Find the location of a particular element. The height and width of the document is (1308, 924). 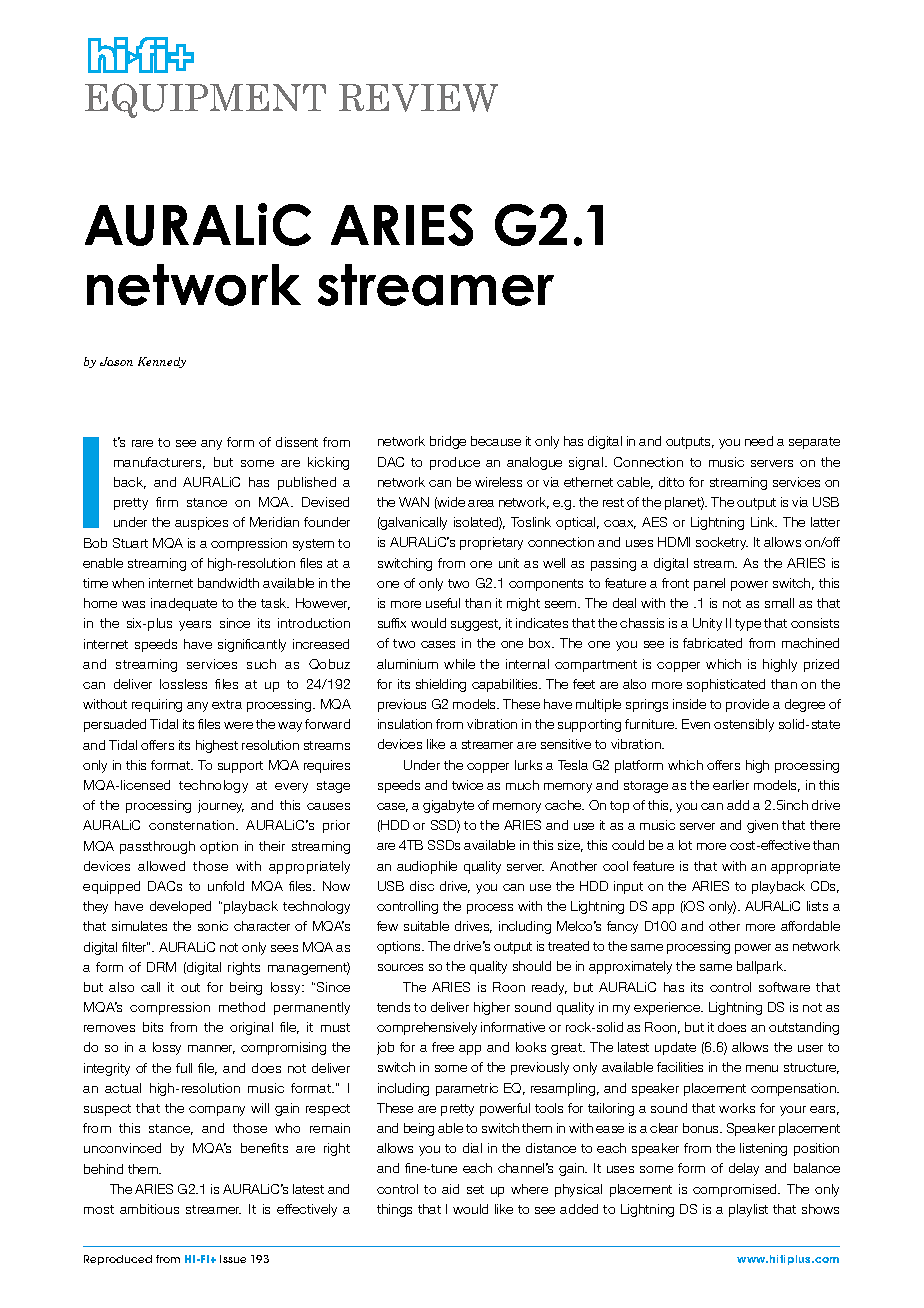

need is located at coordinates (759, 441).
